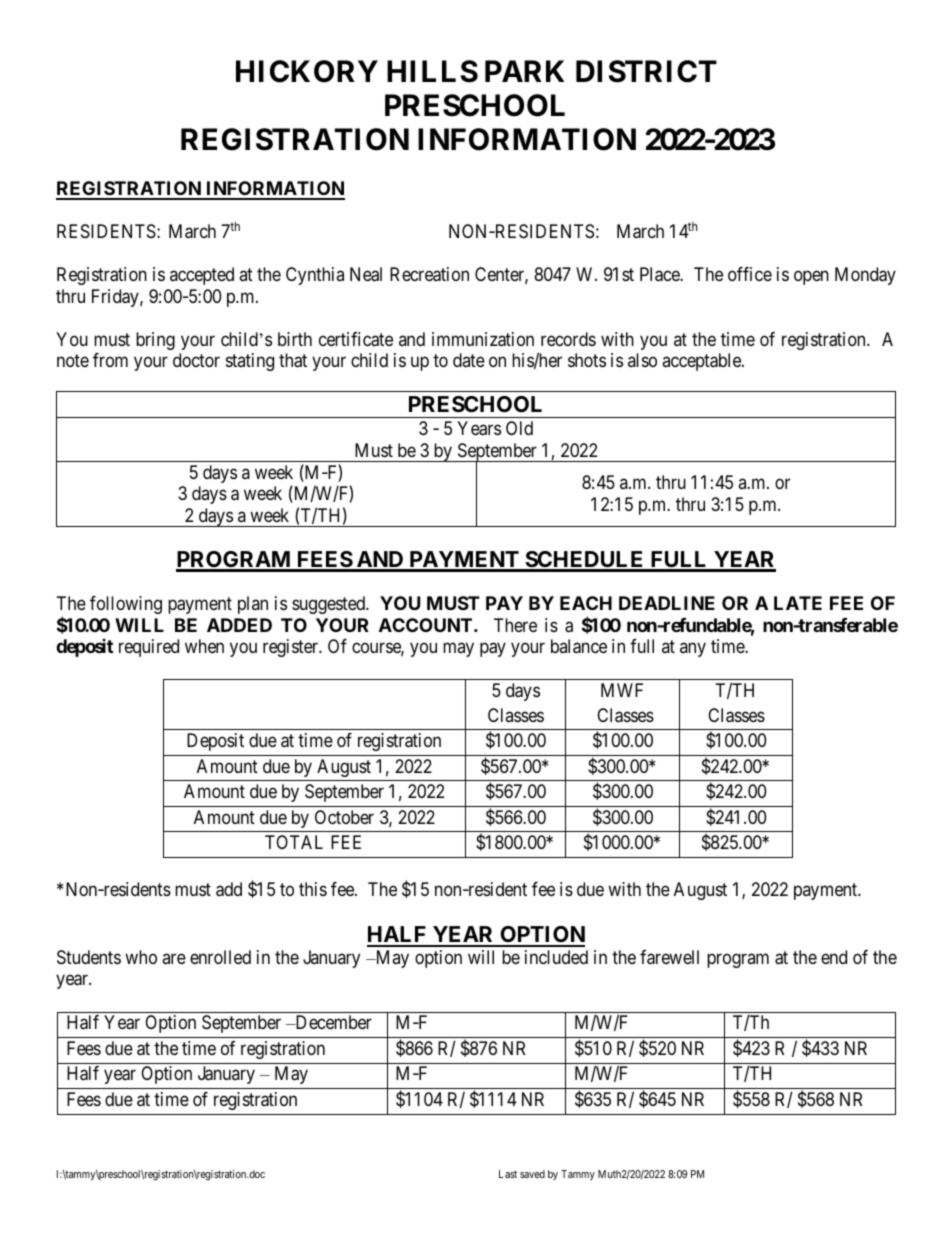  Describe the element at coordinates (294, 842) in the screenshot. I see `TOTAL` at that location.
